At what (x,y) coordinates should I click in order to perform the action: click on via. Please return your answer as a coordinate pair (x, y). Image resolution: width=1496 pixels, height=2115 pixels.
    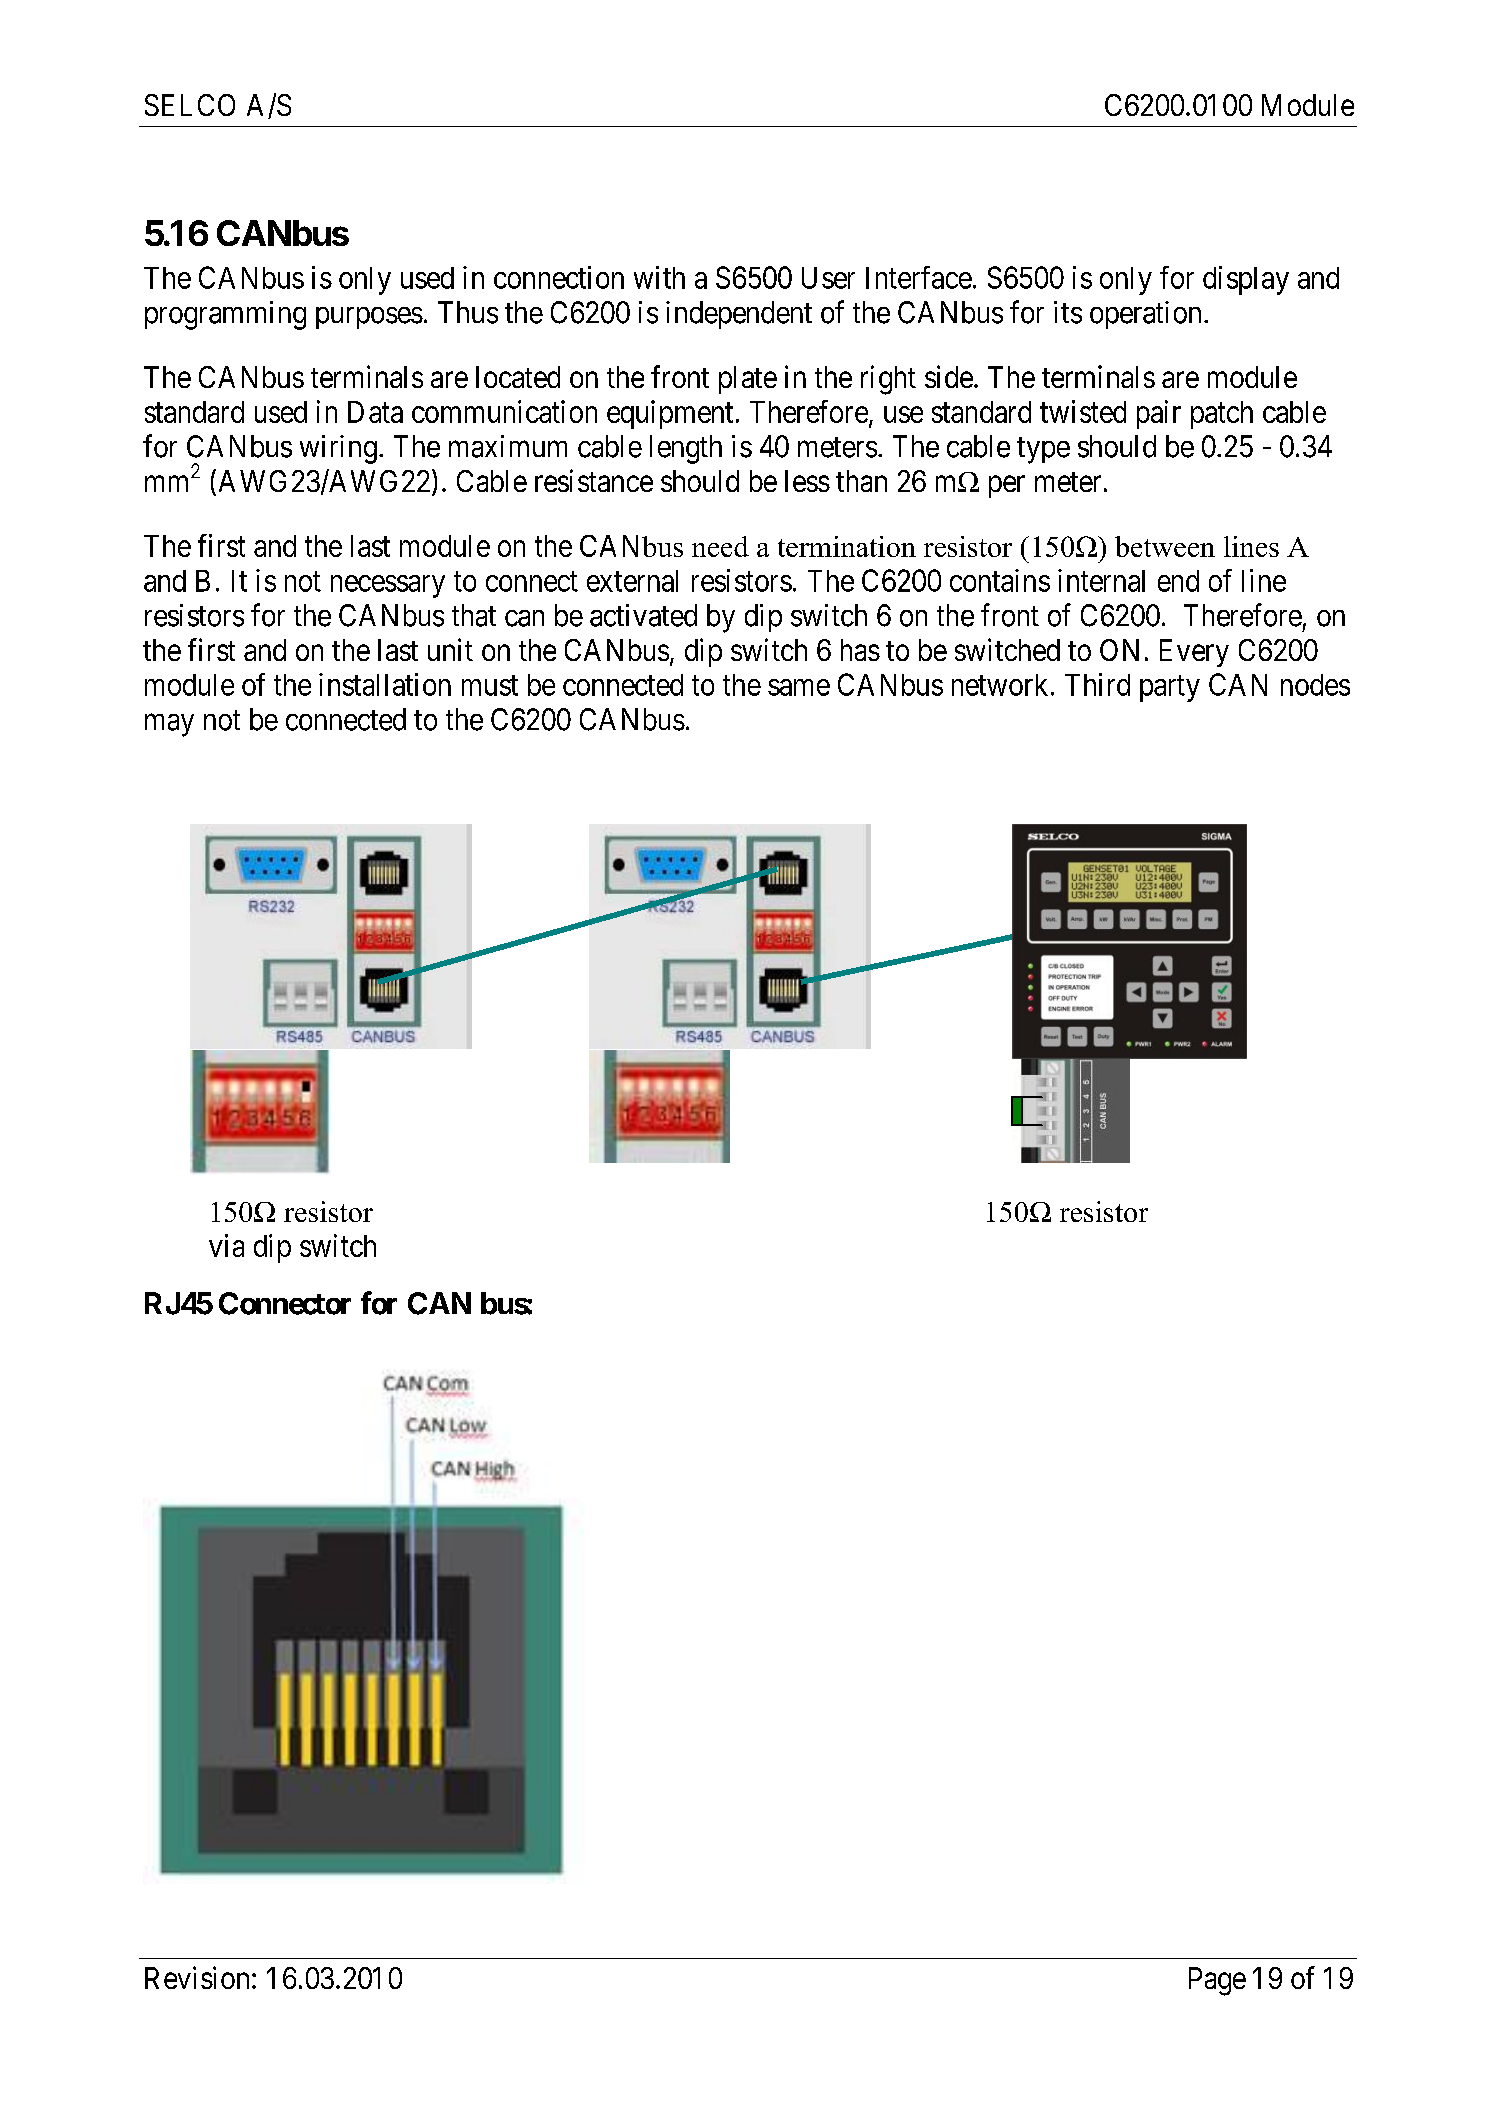
    Looking at the image, I should click on (226, 1245).
